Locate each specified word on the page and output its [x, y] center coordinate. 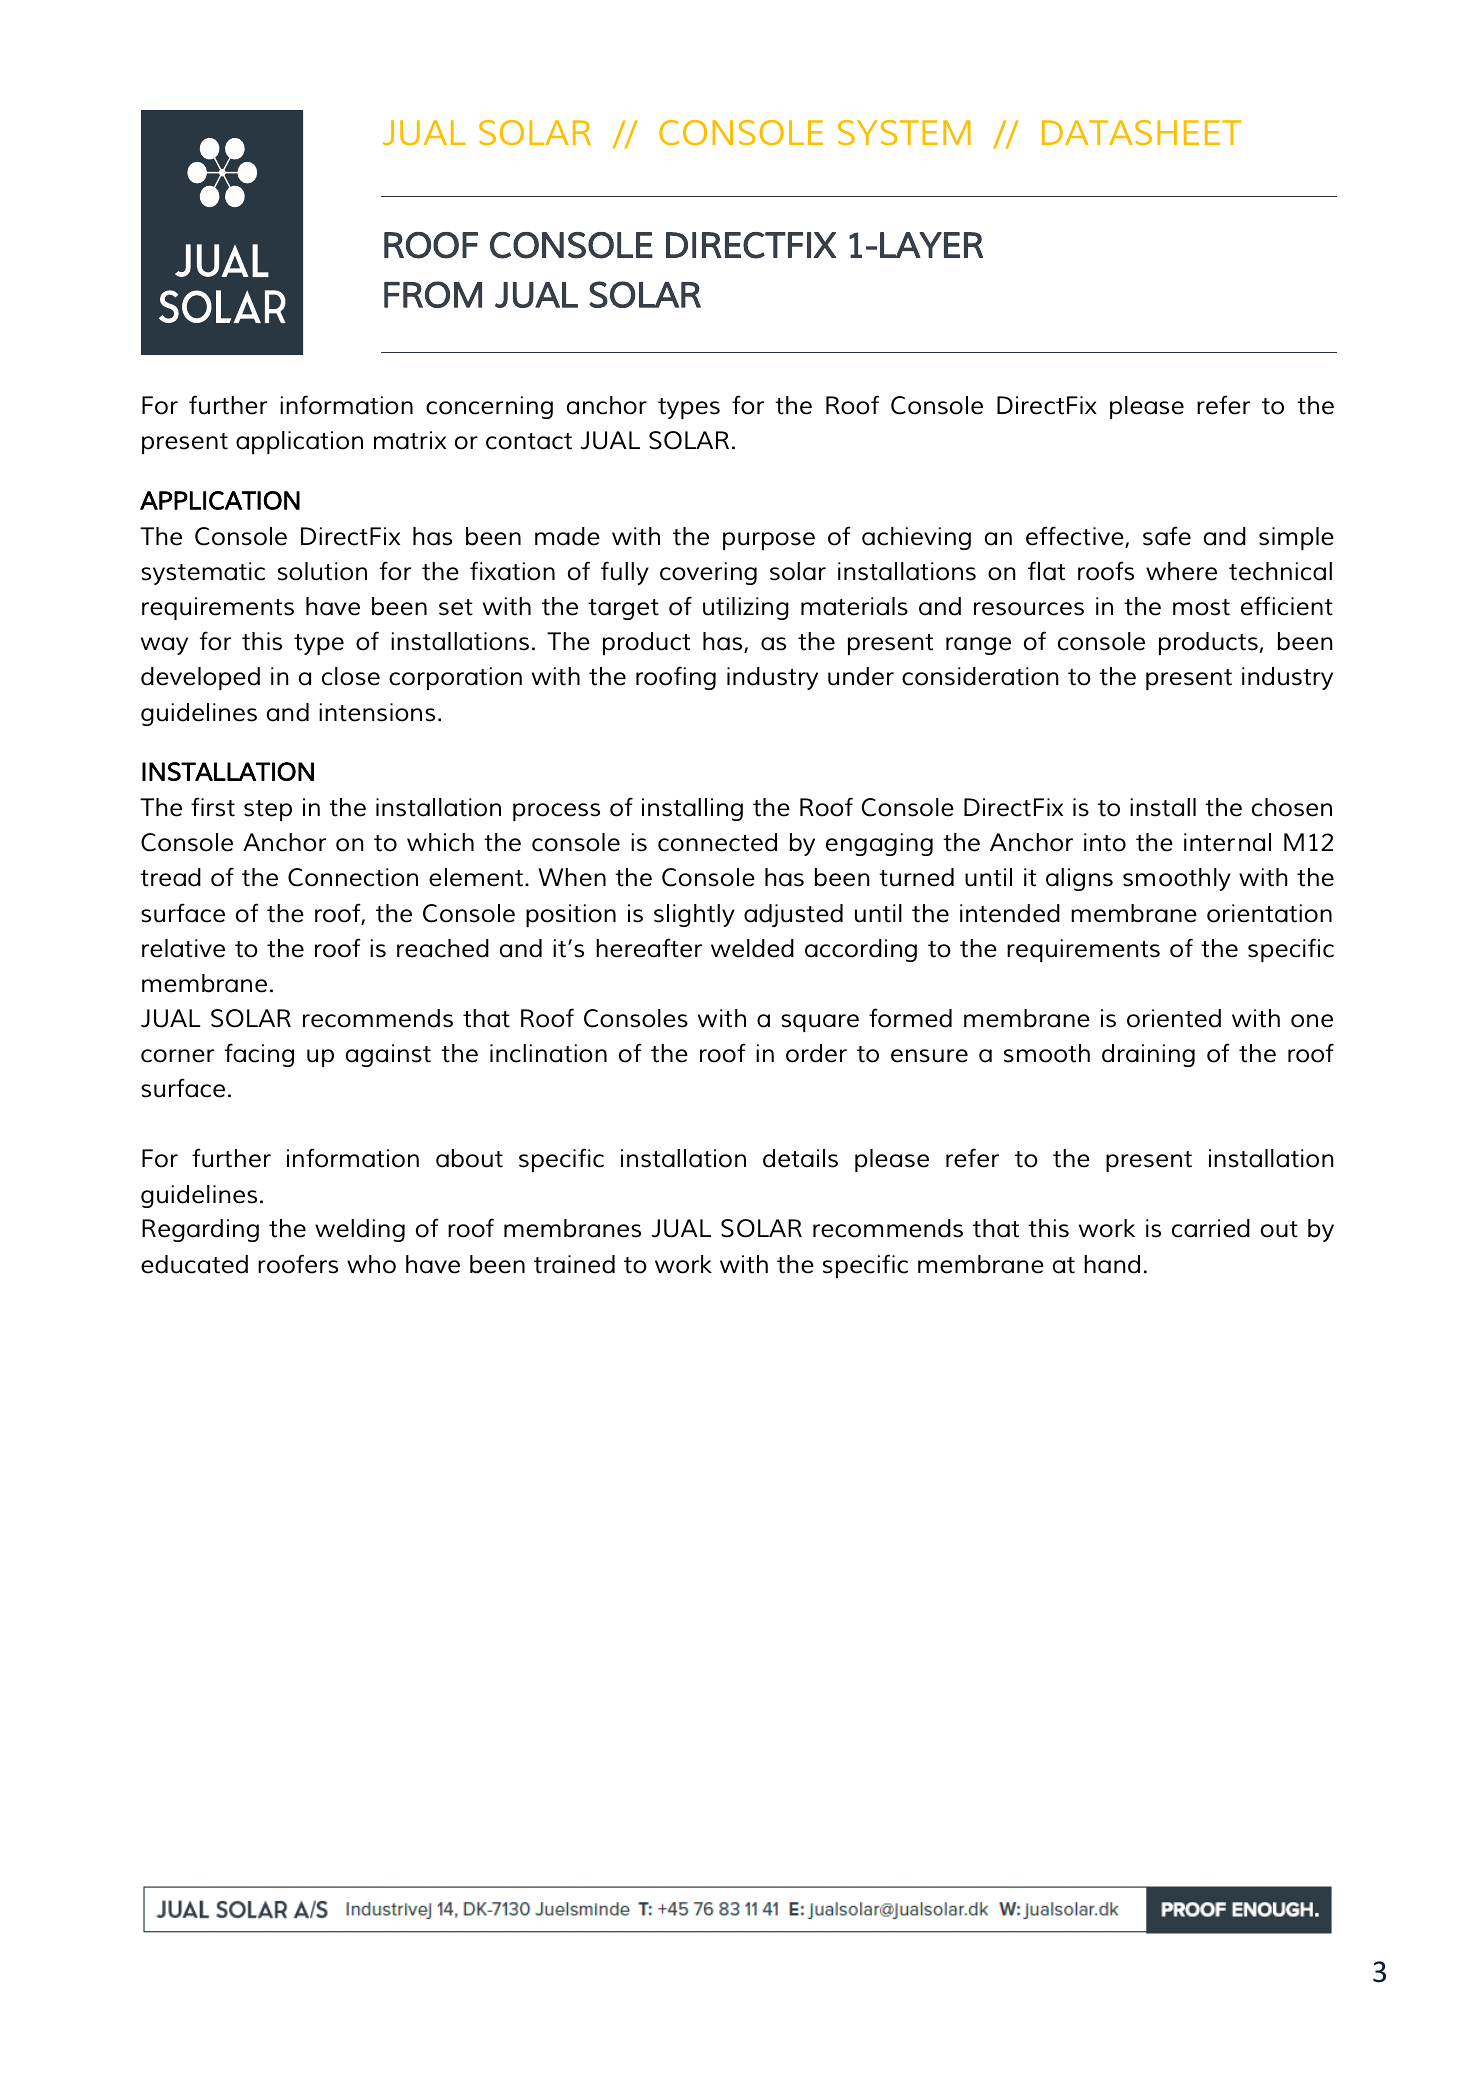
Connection [353, 877]
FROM [433, 294]
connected [717, 842]
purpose [769, 541]
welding [360, 1230]
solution [322, 571]
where [1181, 571]
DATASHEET [1142, 132]
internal [1227, 842]
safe [1167, 536]
